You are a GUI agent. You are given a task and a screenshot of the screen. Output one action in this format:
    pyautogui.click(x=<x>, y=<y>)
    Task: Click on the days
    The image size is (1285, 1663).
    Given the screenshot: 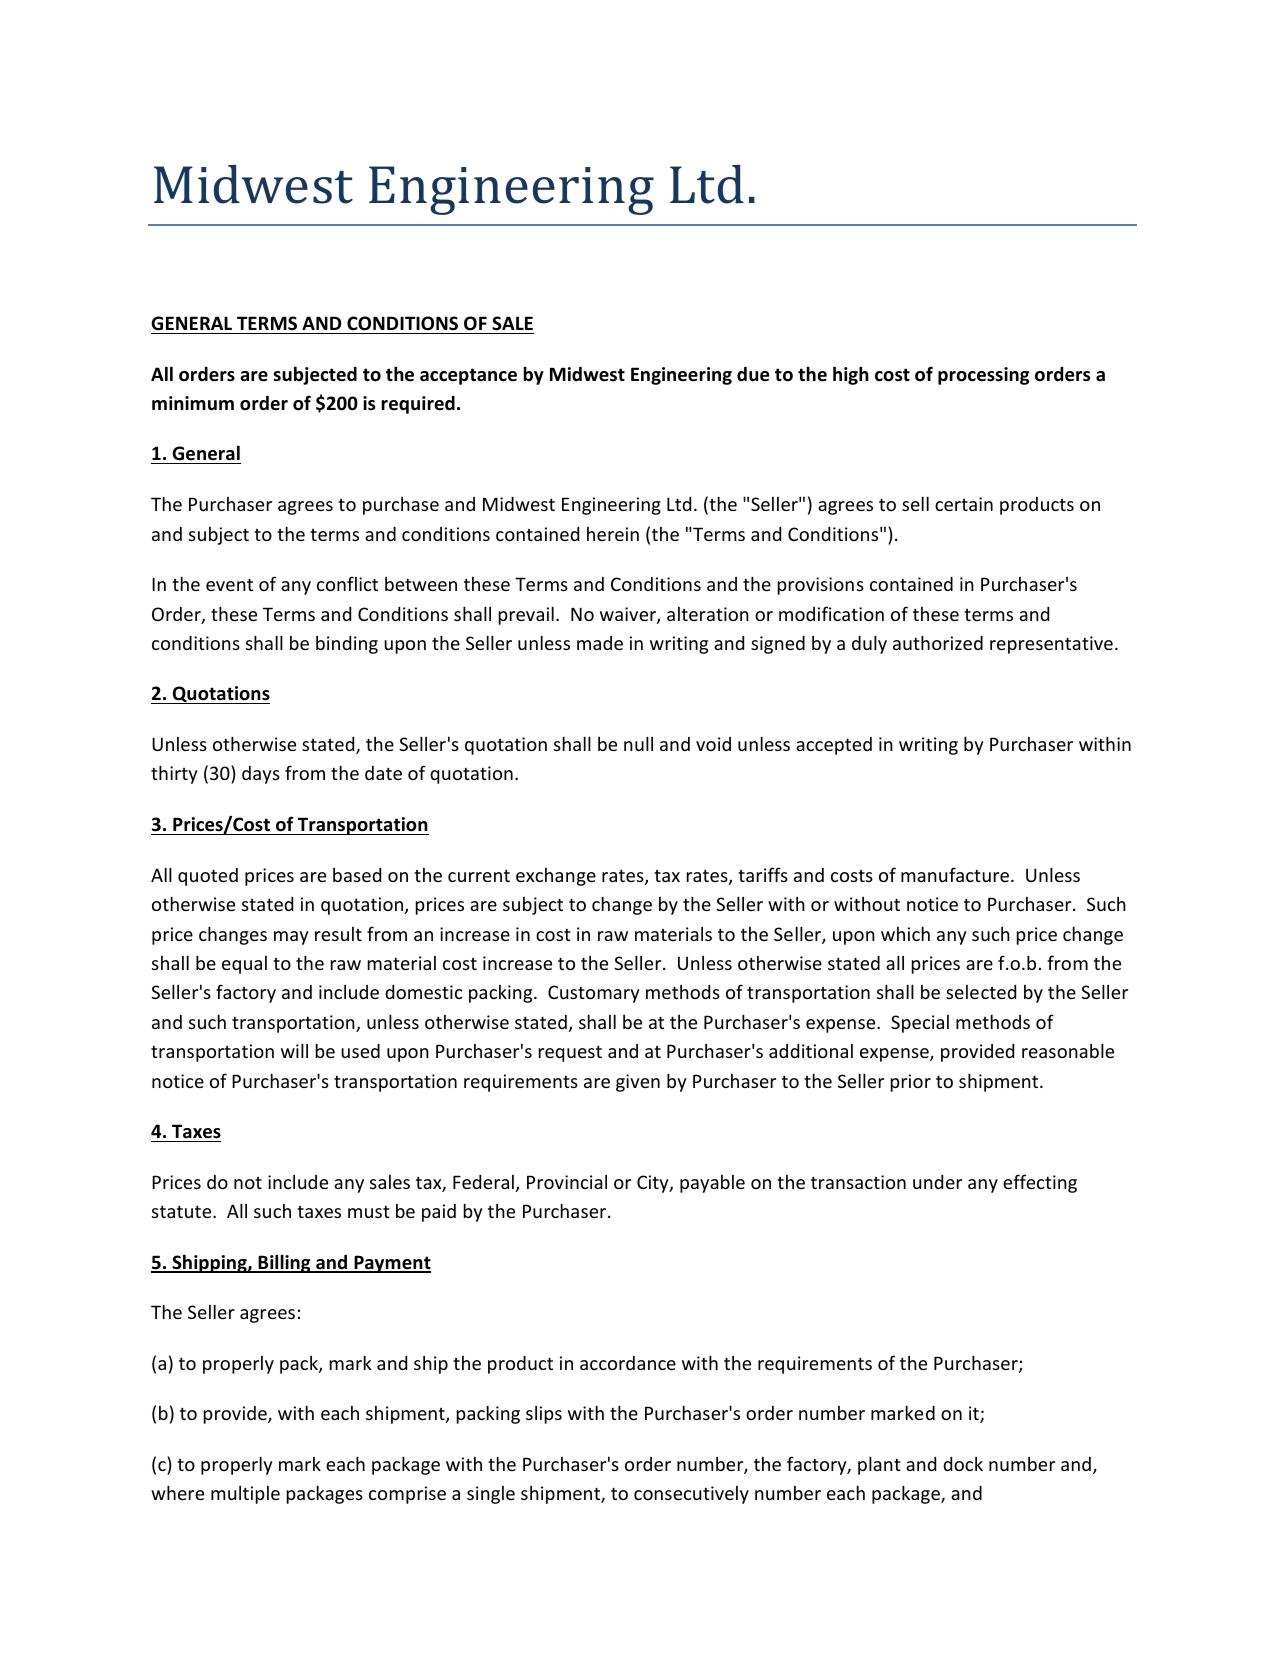 What is the action you would take?
    pyautogui.click(x=261, y=775)
